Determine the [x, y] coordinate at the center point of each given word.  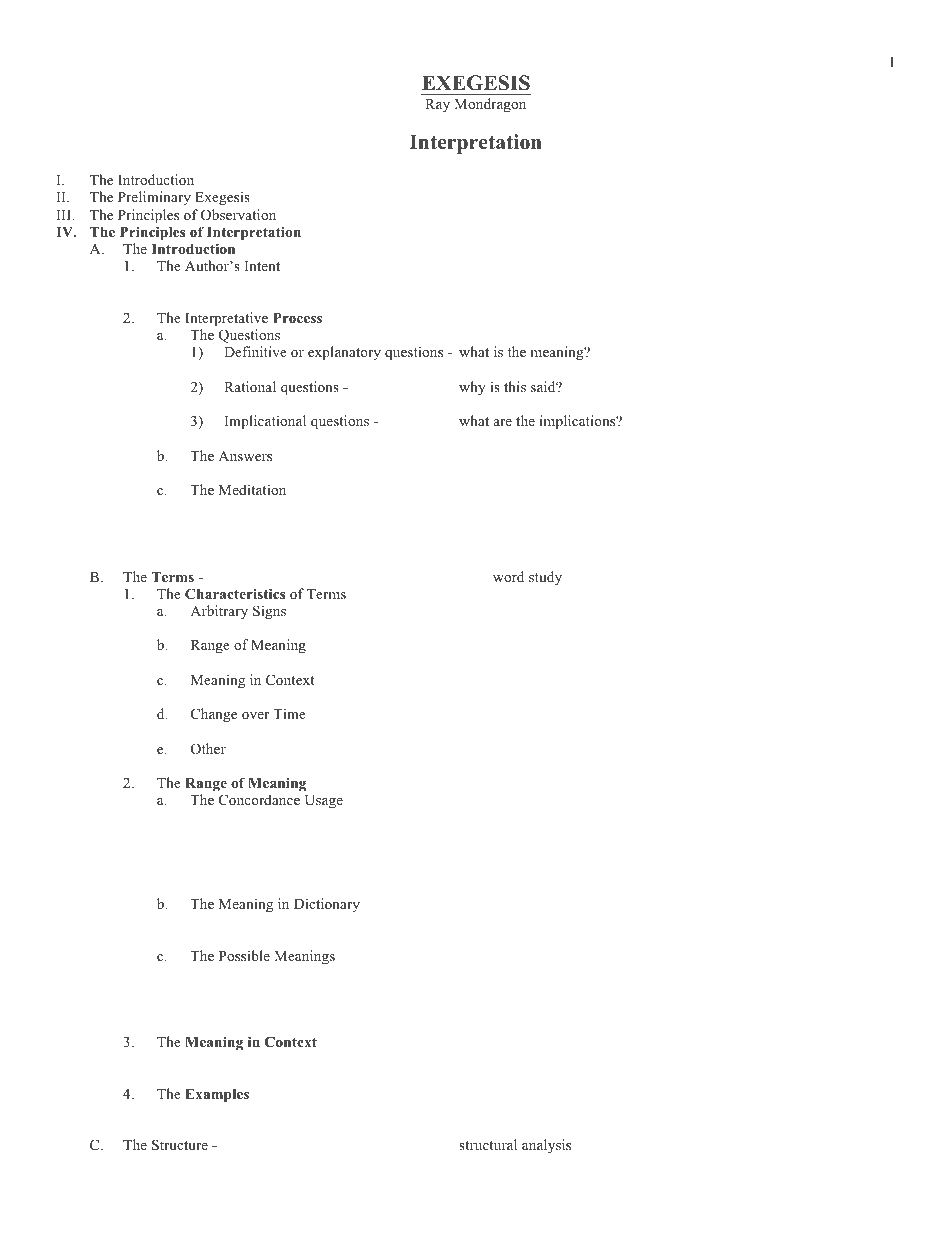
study [545, 578]
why [472, 388]
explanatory [344, 353]
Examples [217, 1096]
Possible [244, 955]
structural [488, 1144]
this [515, 386]
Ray [437, 105]
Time [289, 713]
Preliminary [154, 198]
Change [214, 715]
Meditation [252, 489]
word [508, 576]
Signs [269, 612]
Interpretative [226, 319]
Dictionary [327, 905]
